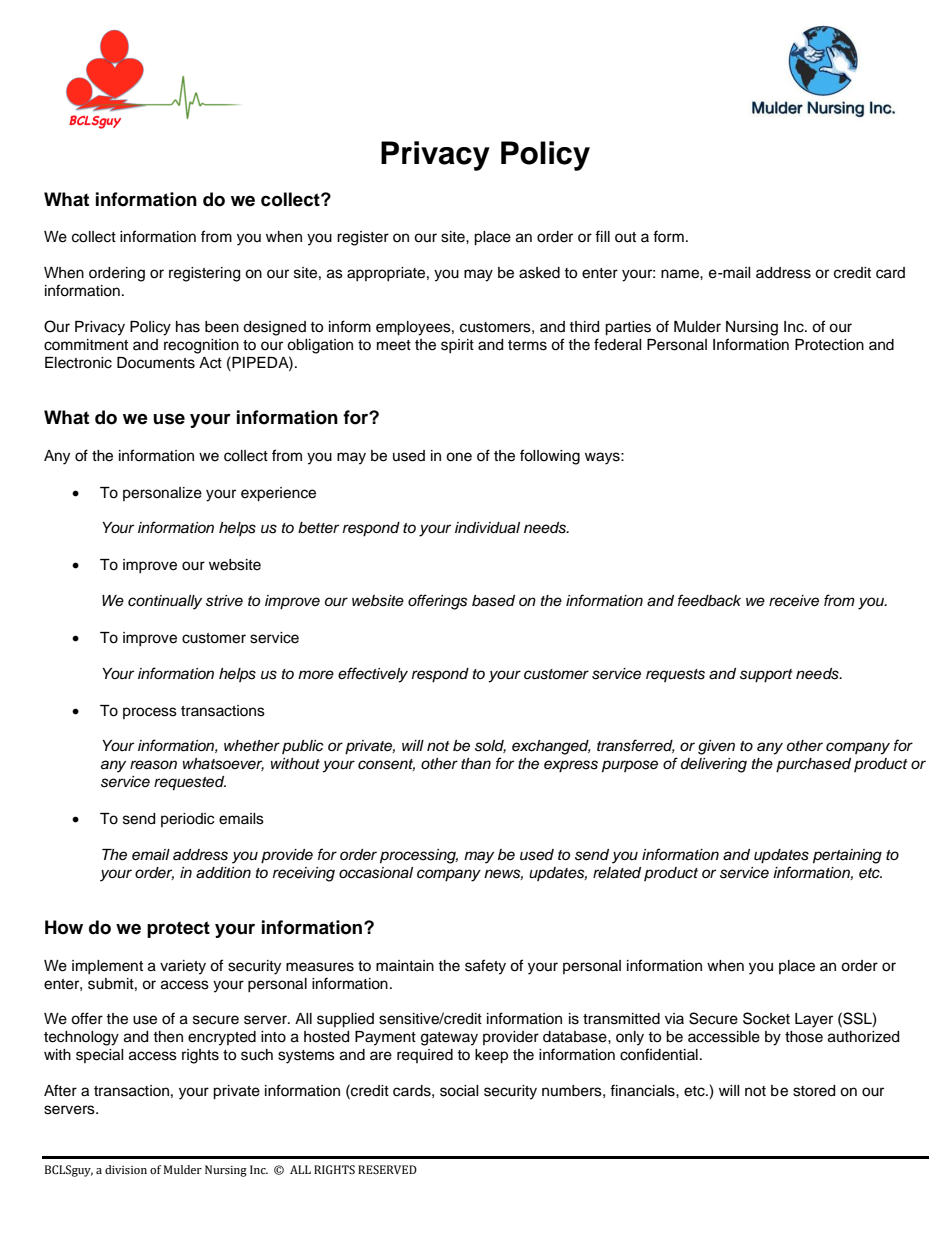 The width and height of the screenshot is (952, 1233). What do you see at coordinates (222, 327) in the screenshot?
I see `been` at bounding box center [222, 327].
